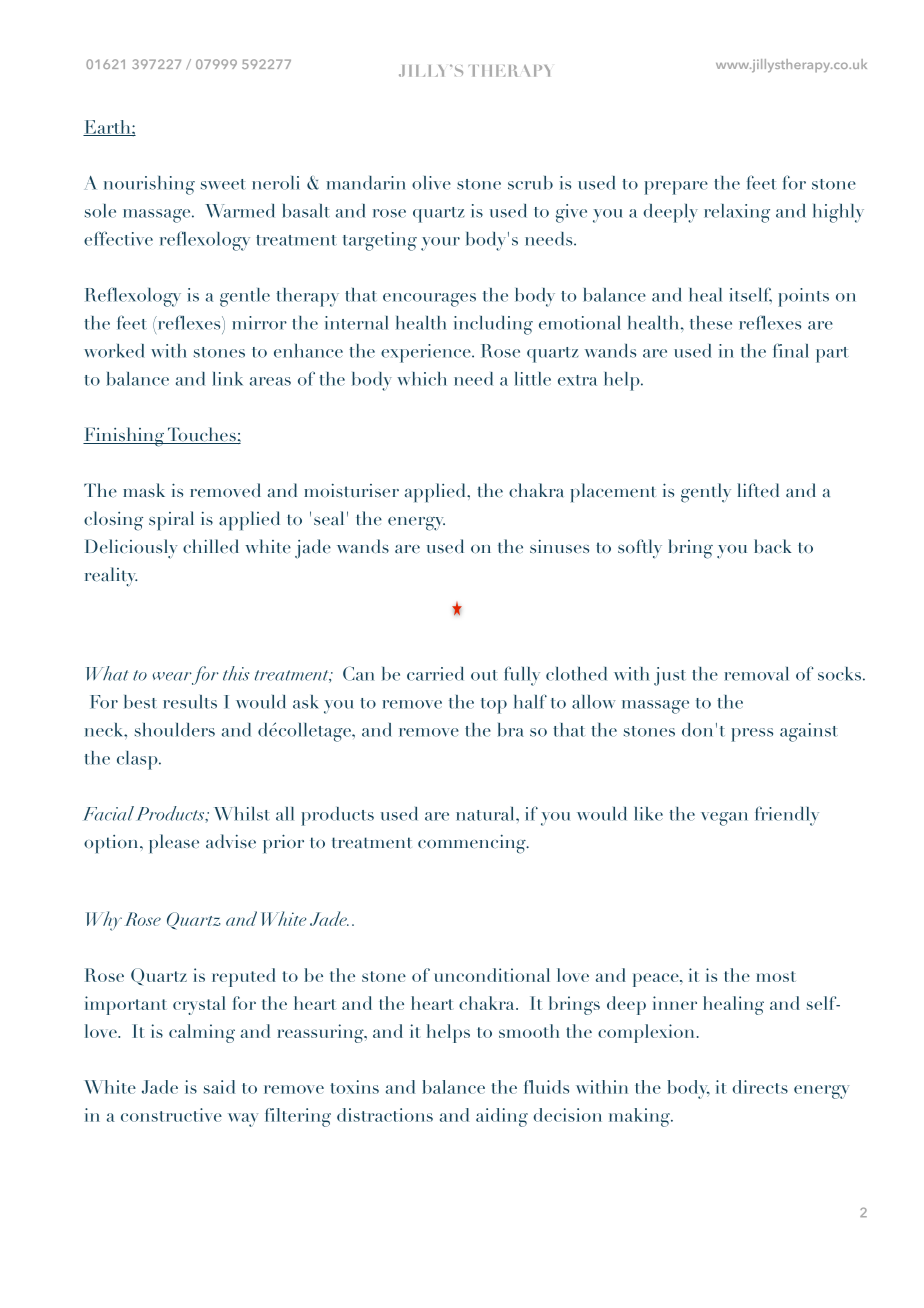 This document has width=924, height=1308. I want to click on said, so click(219, 1087).
